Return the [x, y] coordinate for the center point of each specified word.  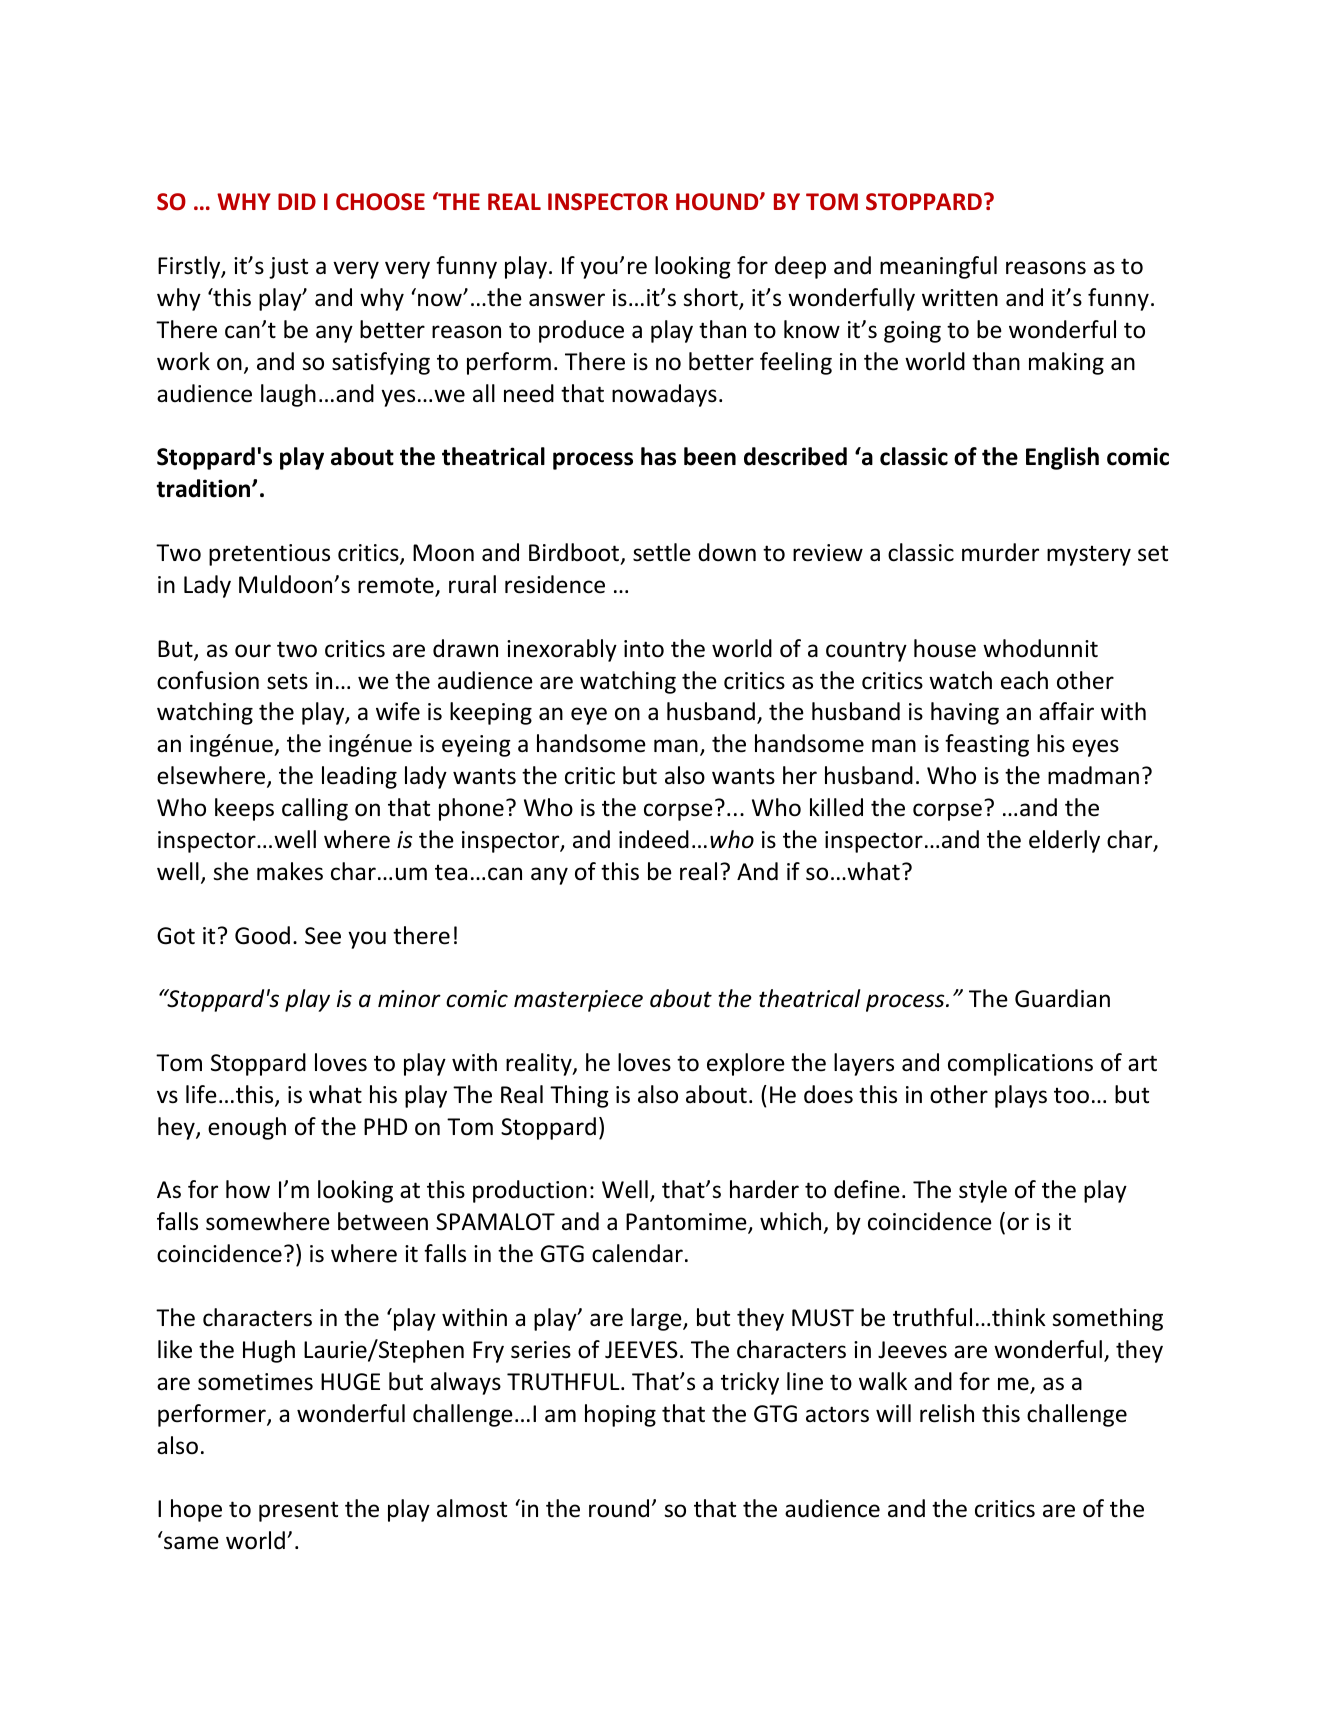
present [298, 1511]
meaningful [938, 267]
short [711, 298]
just [288, 268]
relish [947, 1413]
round [619, 1508]
